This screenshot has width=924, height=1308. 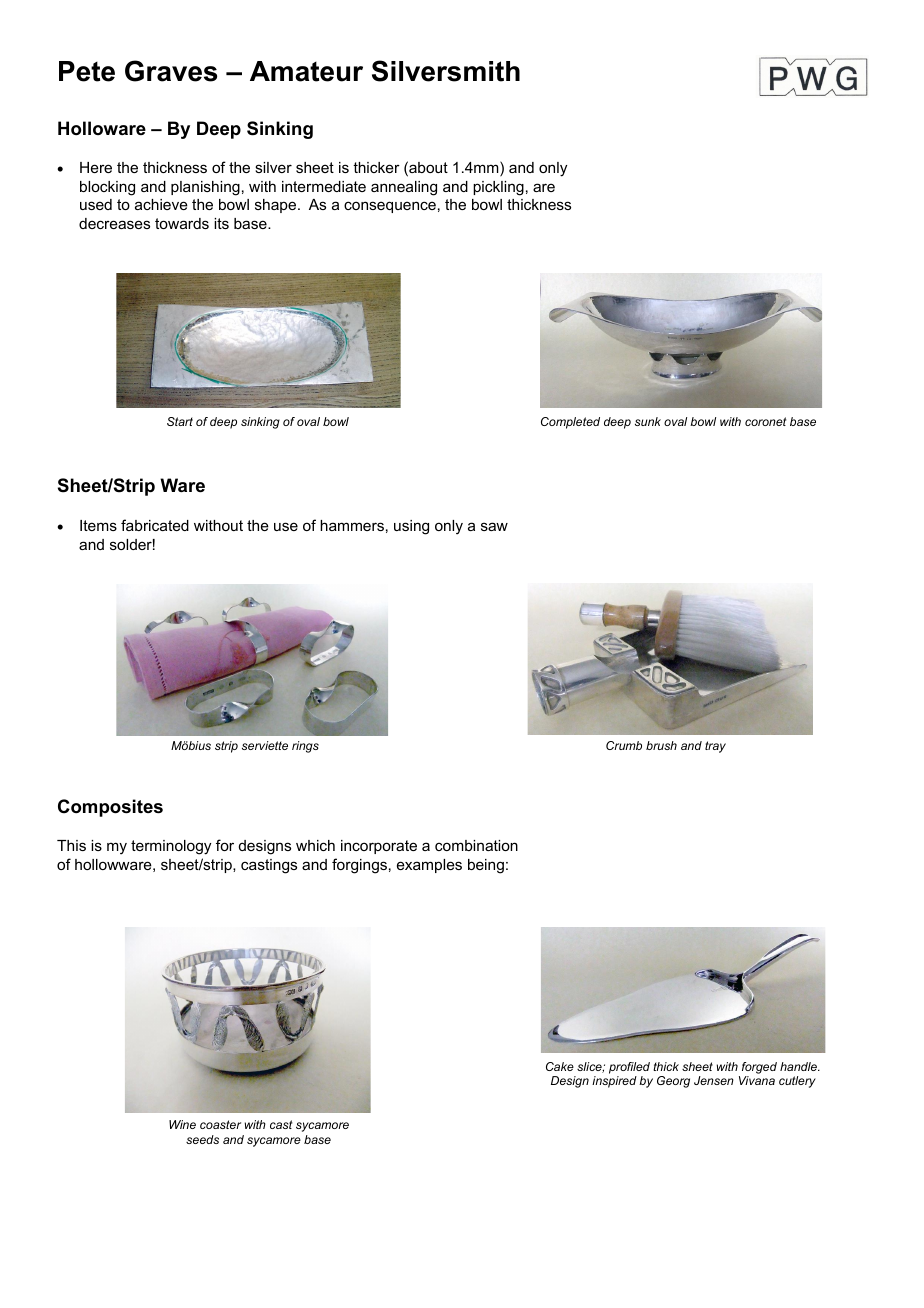 I want to click on pickling, so click(x=498, y=188).
